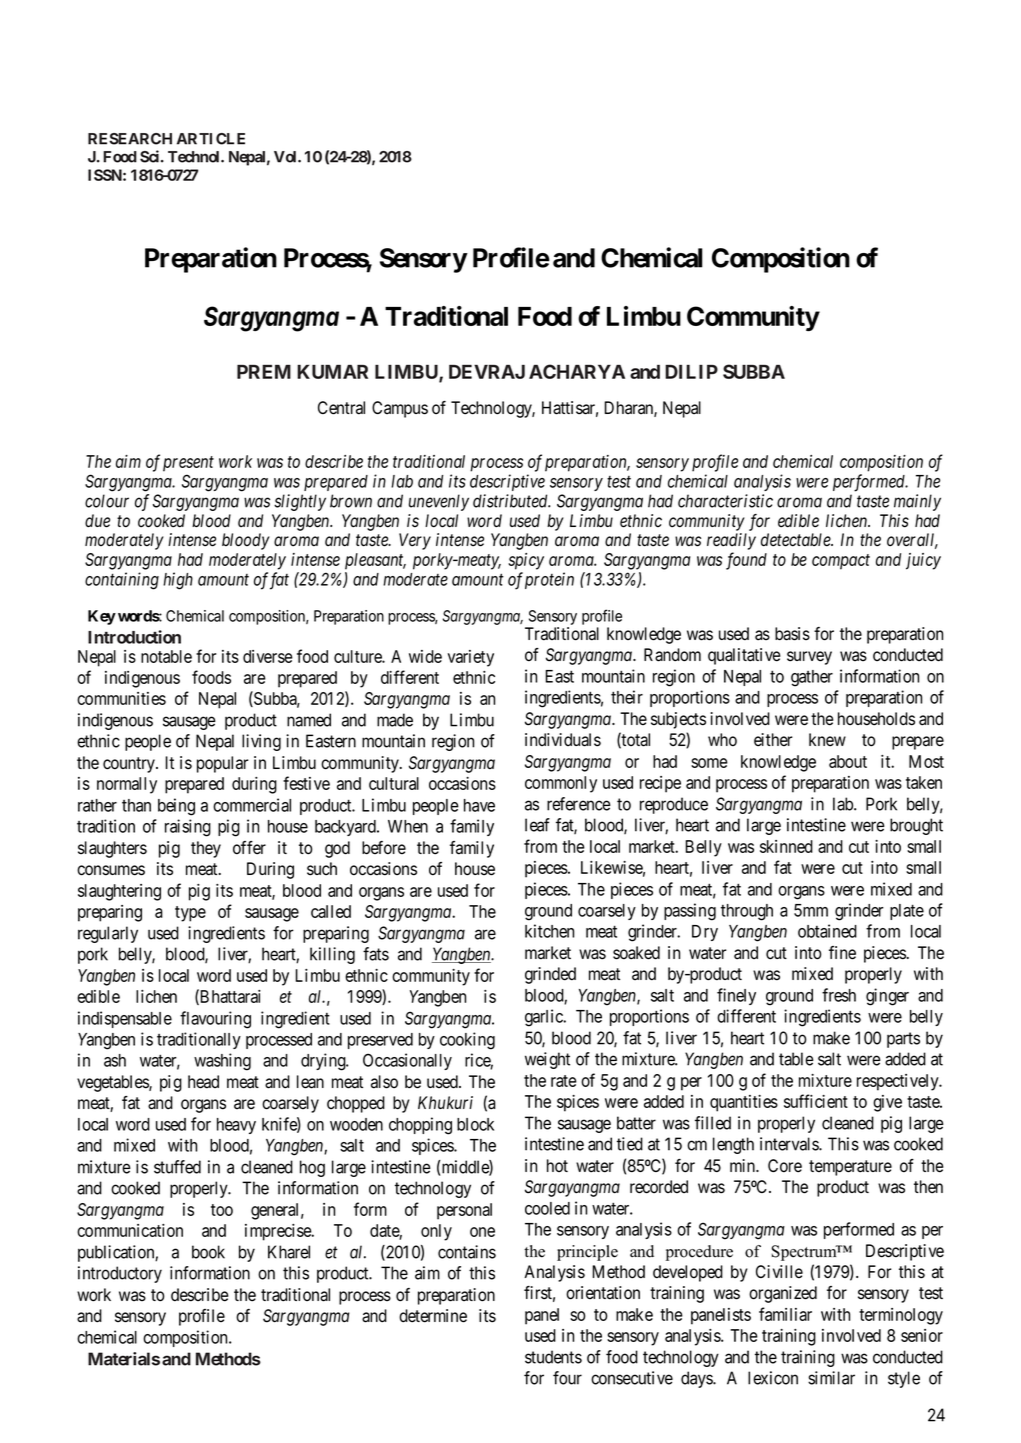  What do you see at coordinates (526, 561) in the document?
I see `spicy` at bounding box center [526, 561].
